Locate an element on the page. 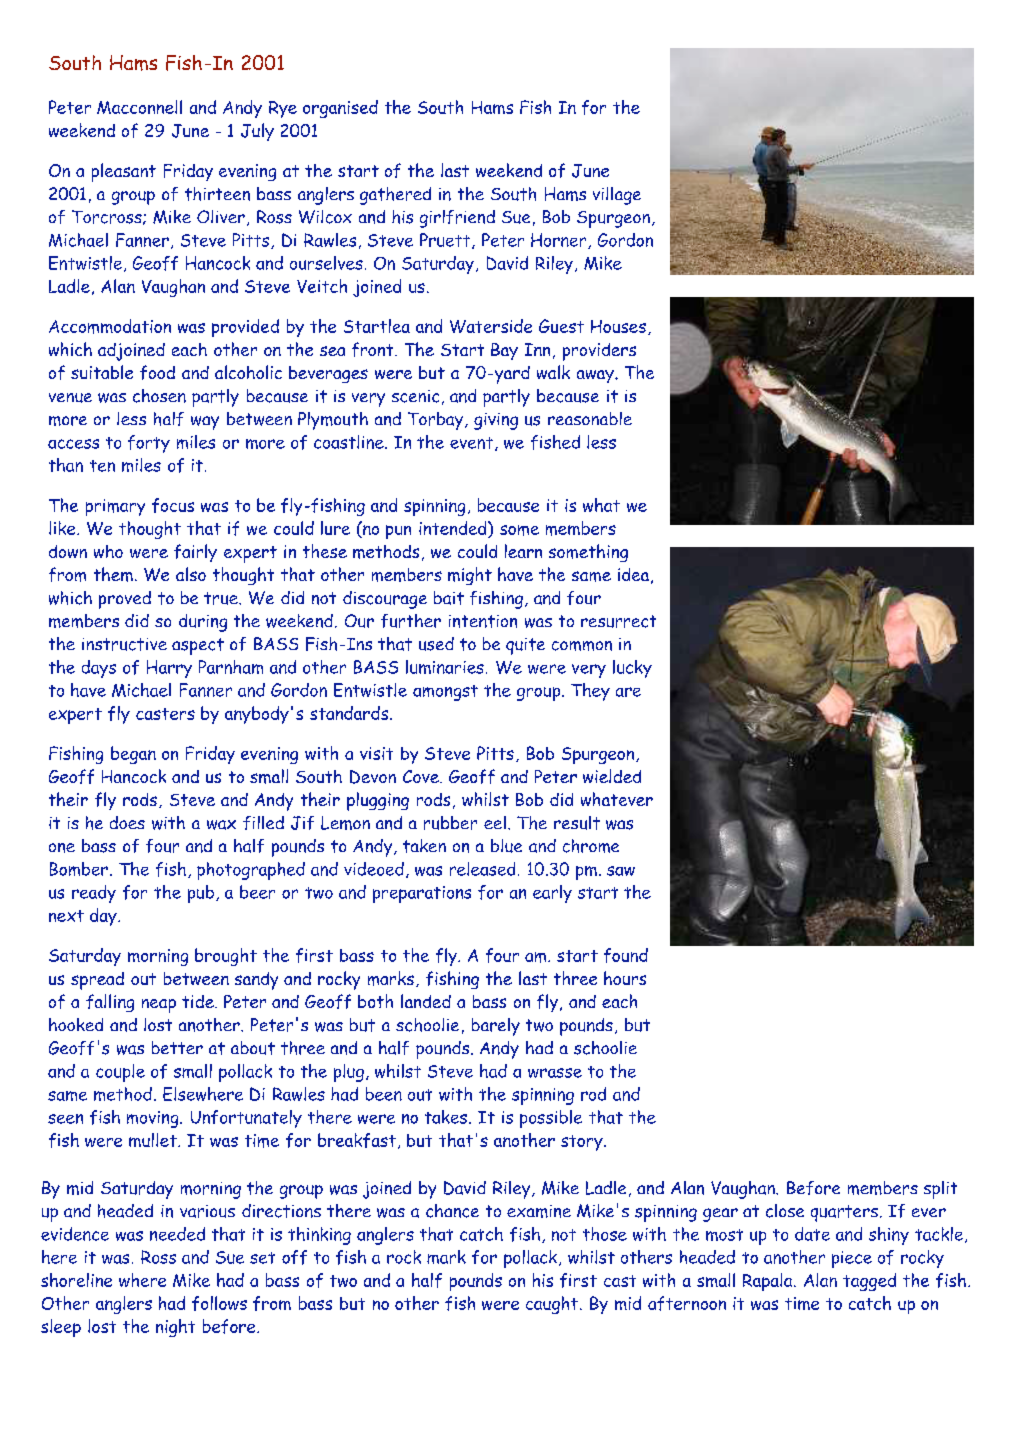 This document has width=1021, height=1444. barely is located at coordinates (496, 1027).
